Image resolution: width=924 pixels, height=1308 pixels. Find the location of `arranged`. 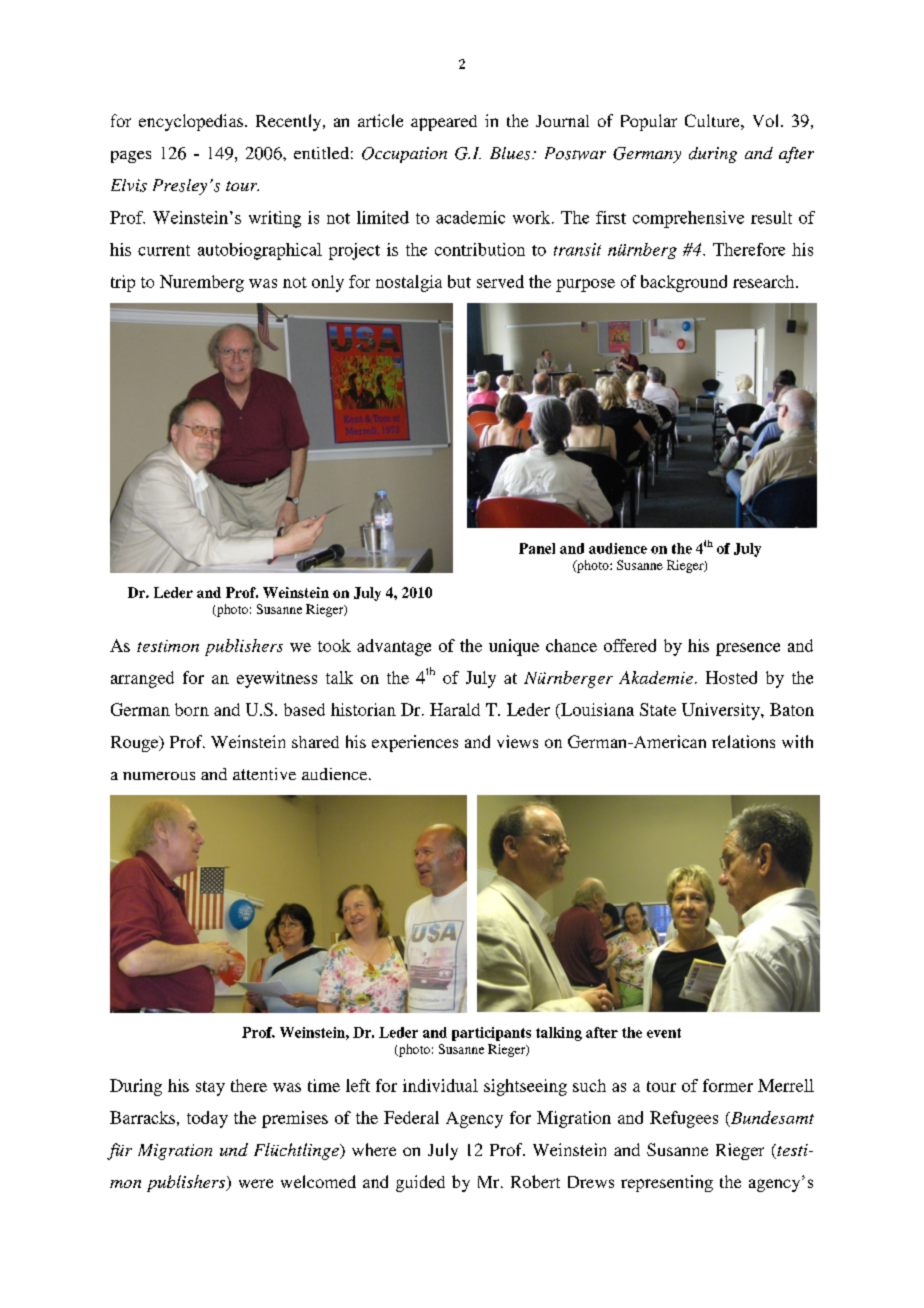

arranged is located at coordinates (142, 679).
